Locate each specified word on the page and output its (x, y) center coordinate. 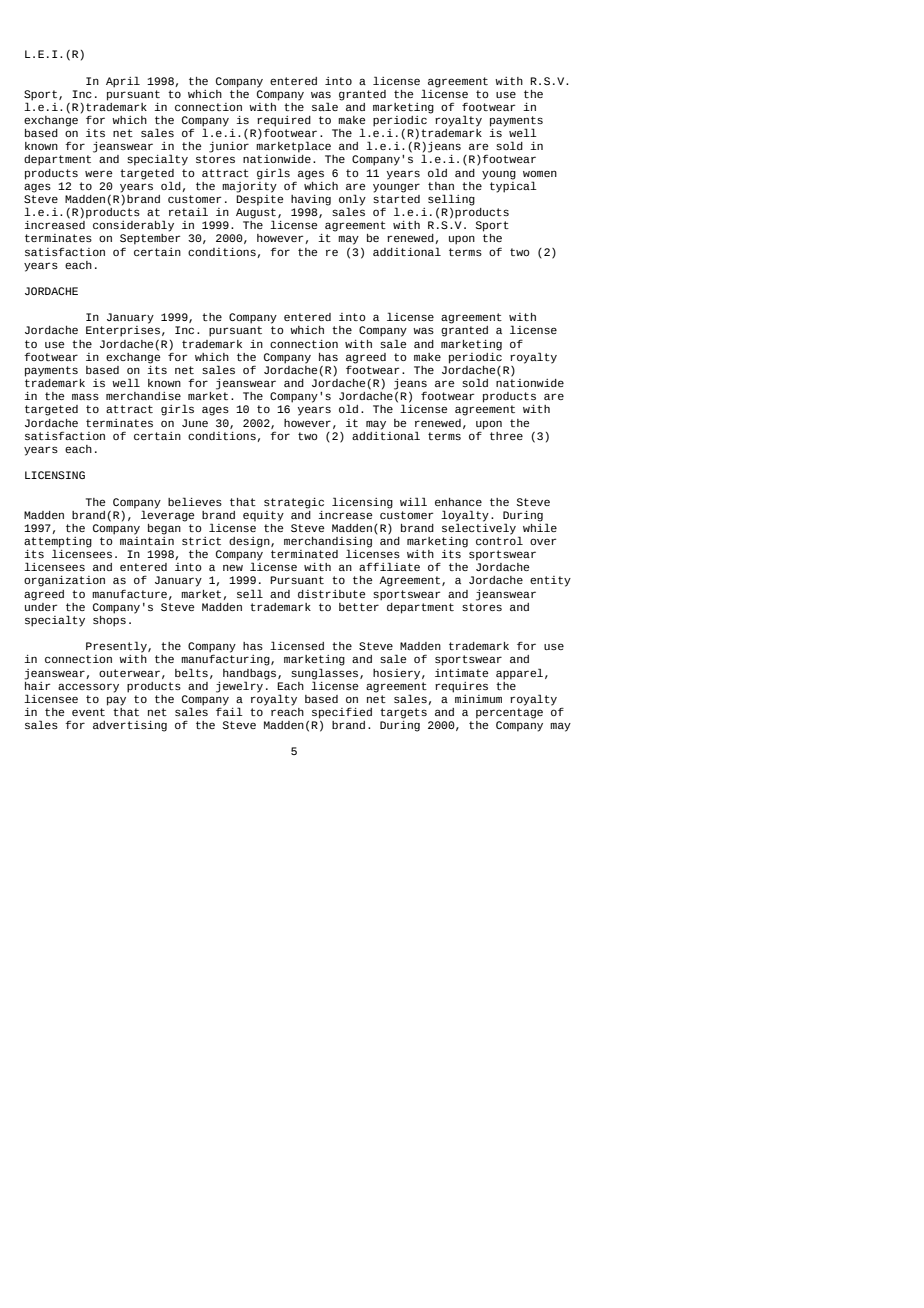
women (540, 173)
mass (85, 396)
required (284, 122)
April (123, 82)
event (88, 712)
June (195, 423)
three (506, 436)
